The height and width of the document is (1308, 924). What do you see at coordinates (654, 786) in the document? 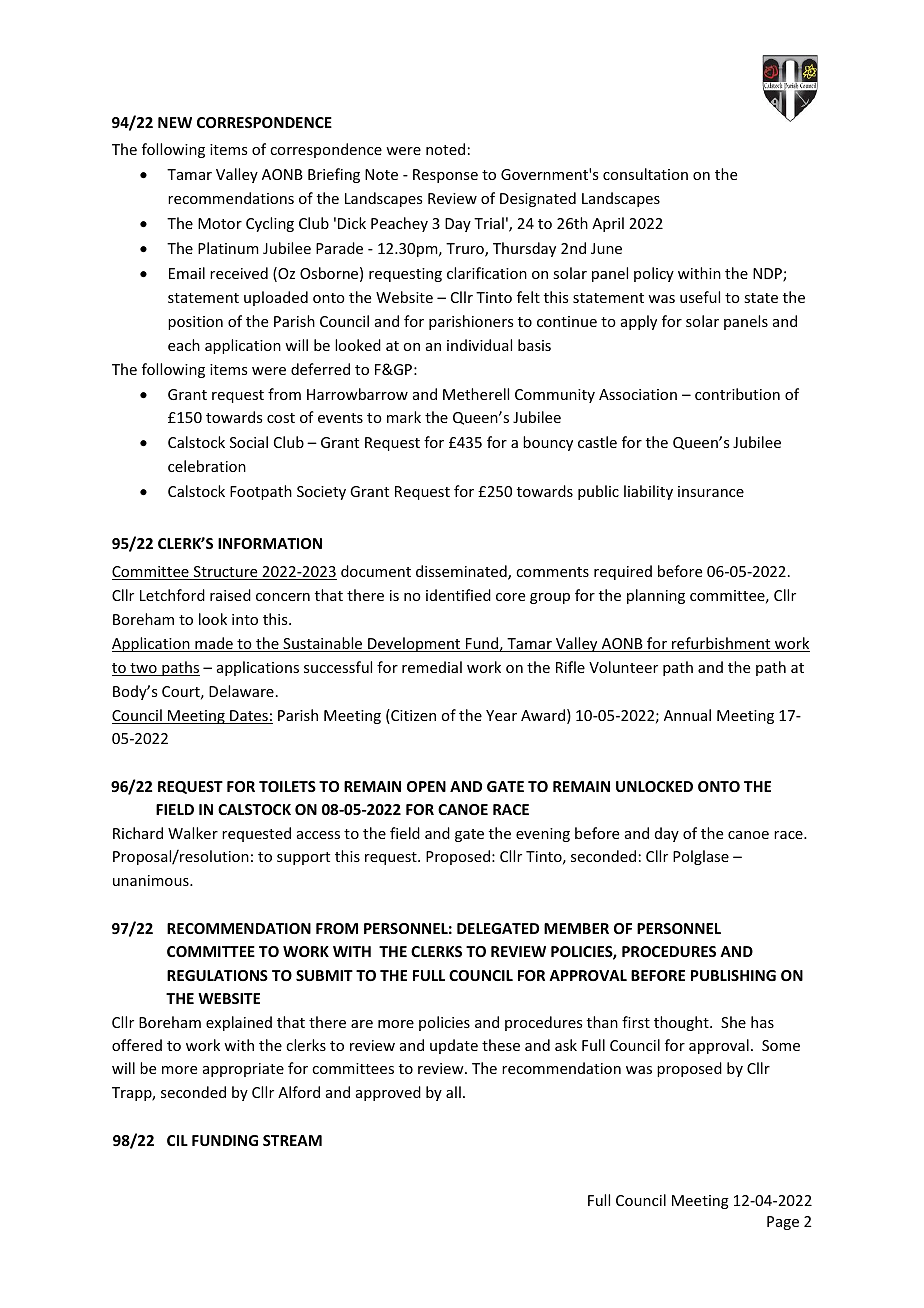
I see `UNLOCKED` at bounding box center [654, 786].
